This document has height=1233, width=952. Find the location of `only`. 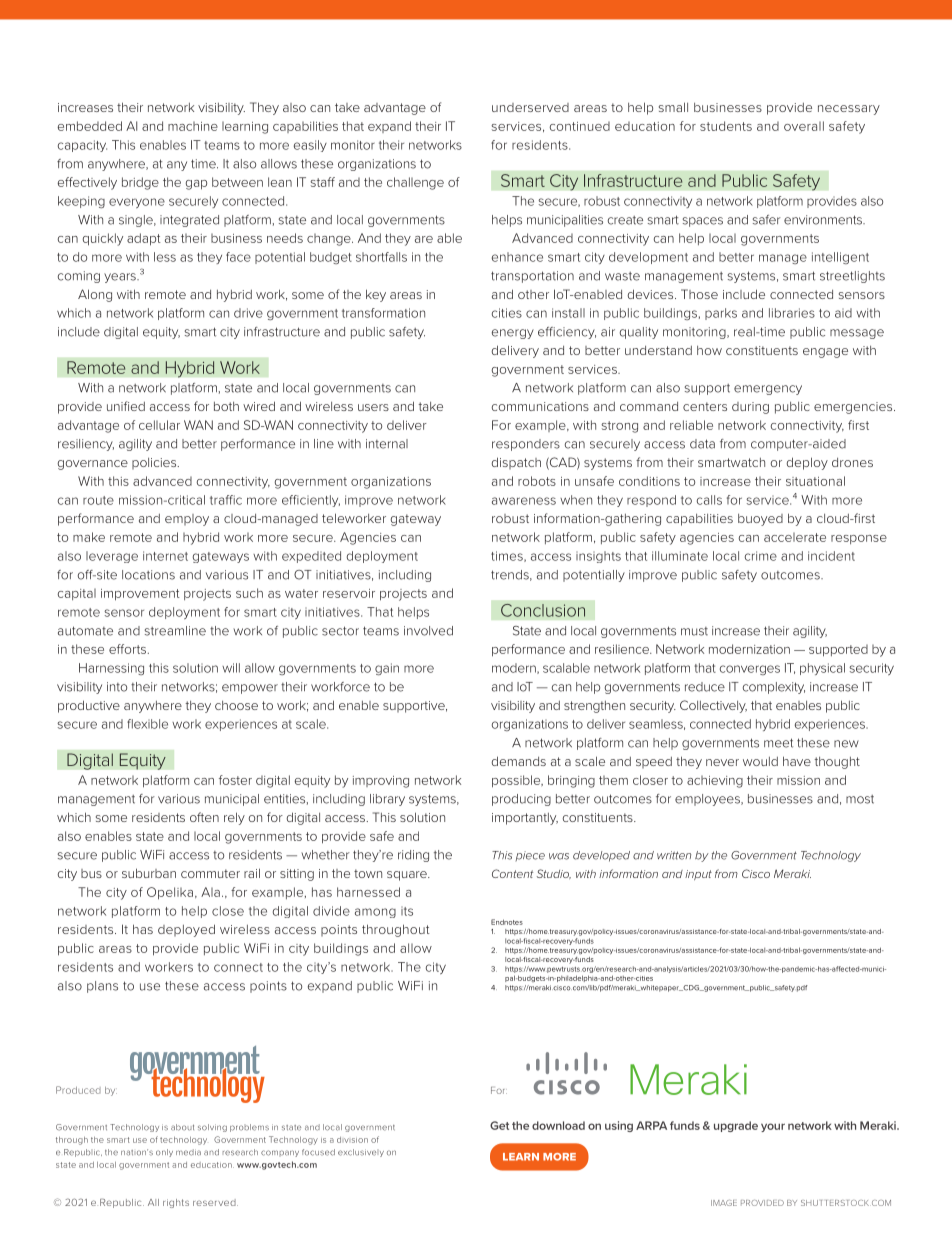

only is located at coordinates (164, 1153).
